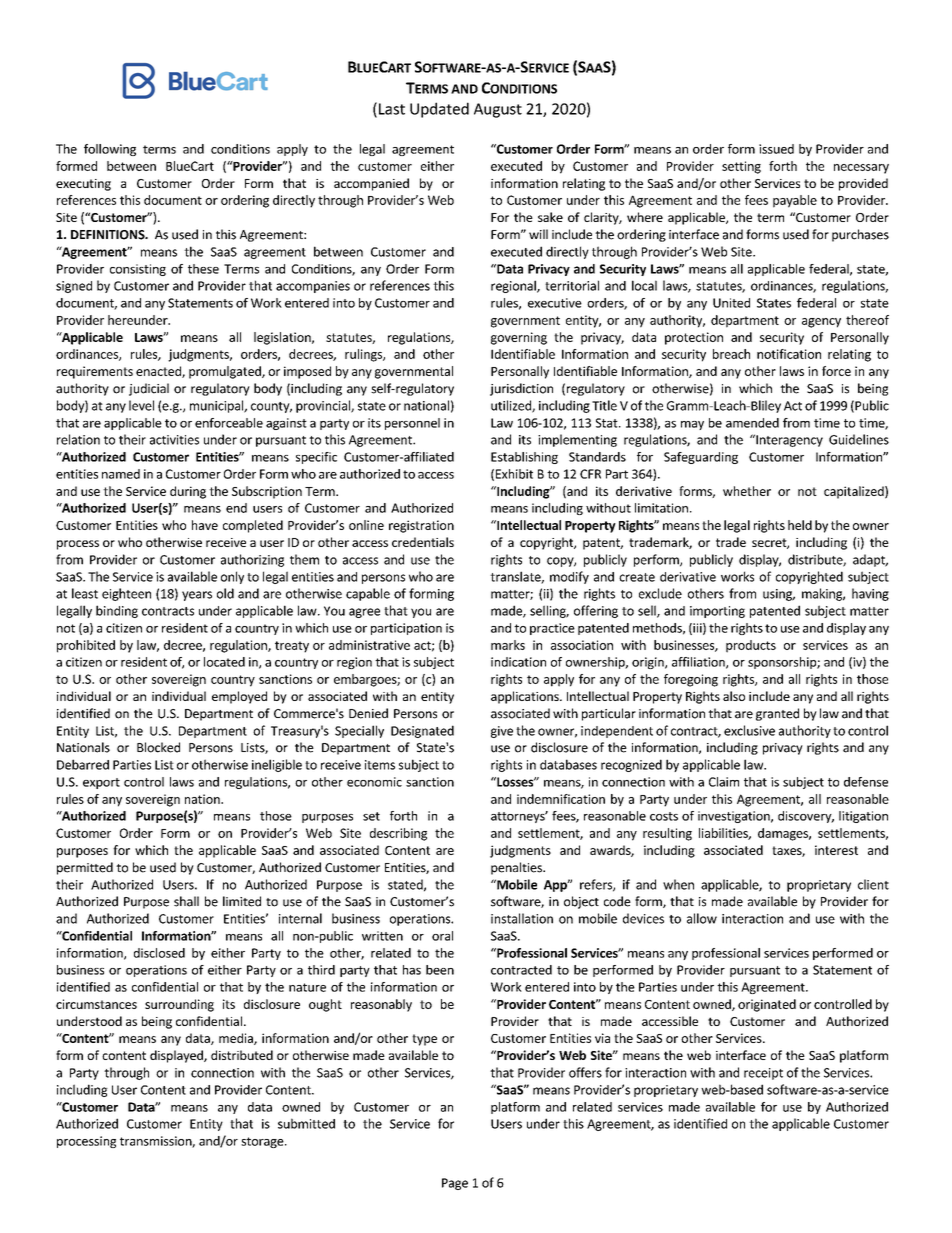 The height and width of the screenshot is (1233, 952). What do you see at coordinates (498, 110) in the screenshot?
I see `August` at bounding box center [498, 110].
